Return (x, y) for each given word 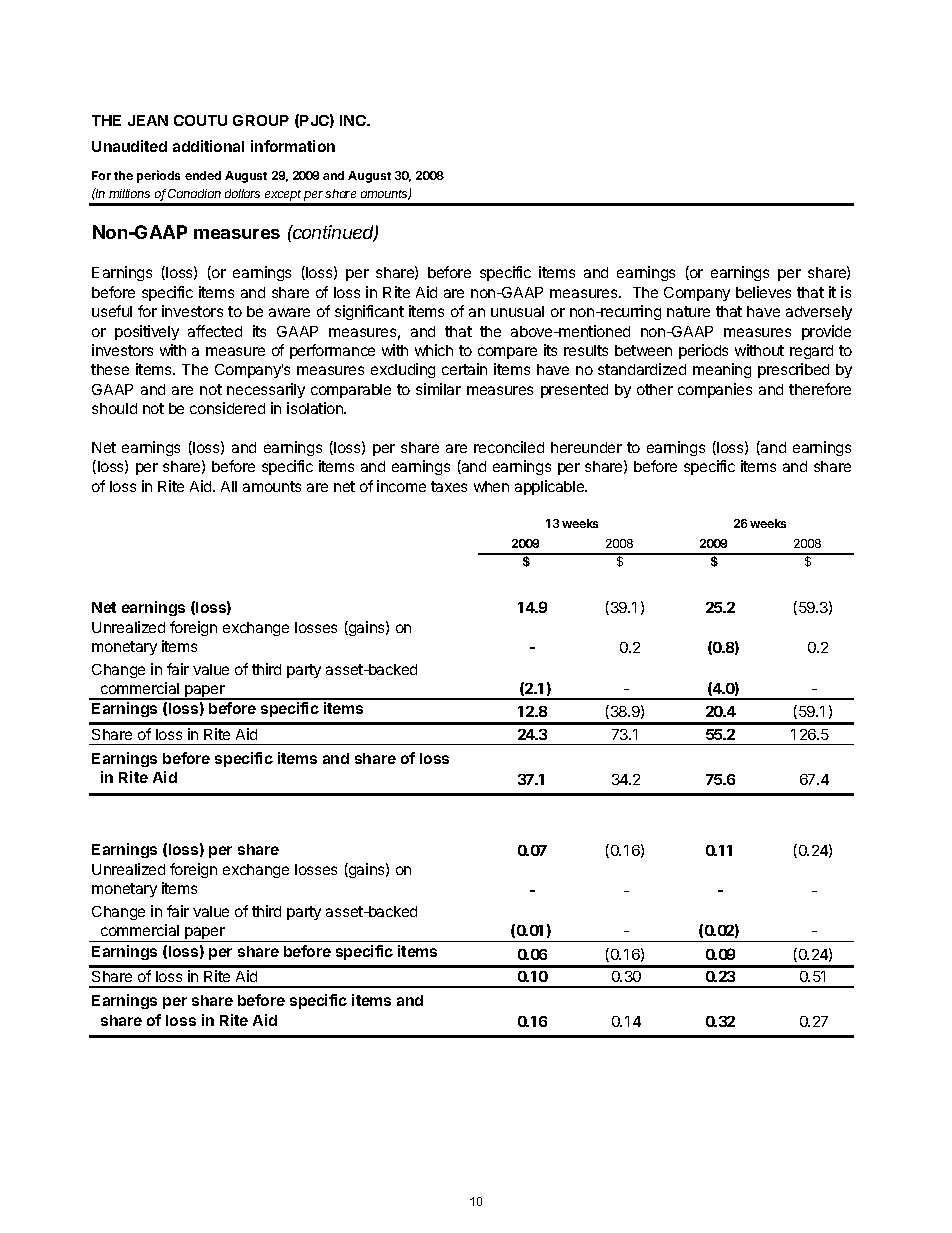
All (229, 486)
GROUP (261, 120)
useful (112, 311)
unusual (517, 311)
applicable (551, 487)
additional (208, 146)
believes (763, 292)
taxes (449, 486)
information (293, 146)
